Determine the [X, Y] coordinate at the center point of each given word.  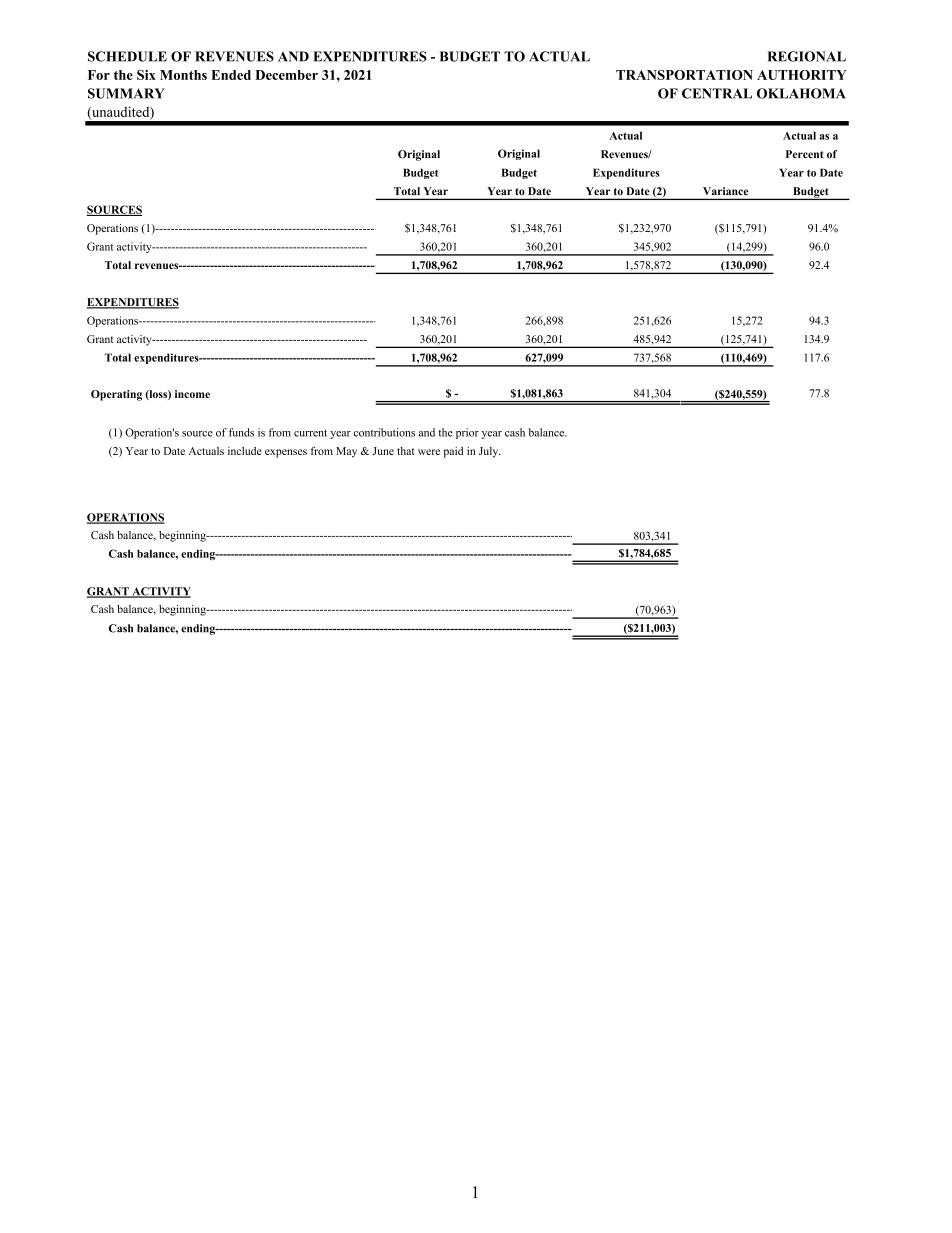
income [192, 394]
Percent [805, 154]
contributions [384, 432]
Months [183, 75]
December [286, 75]
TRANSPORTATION [684, 75]
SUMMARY [126, 93]
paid [453, 452]
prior [467, 433]
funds [241, 432]
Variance [725, 191]
